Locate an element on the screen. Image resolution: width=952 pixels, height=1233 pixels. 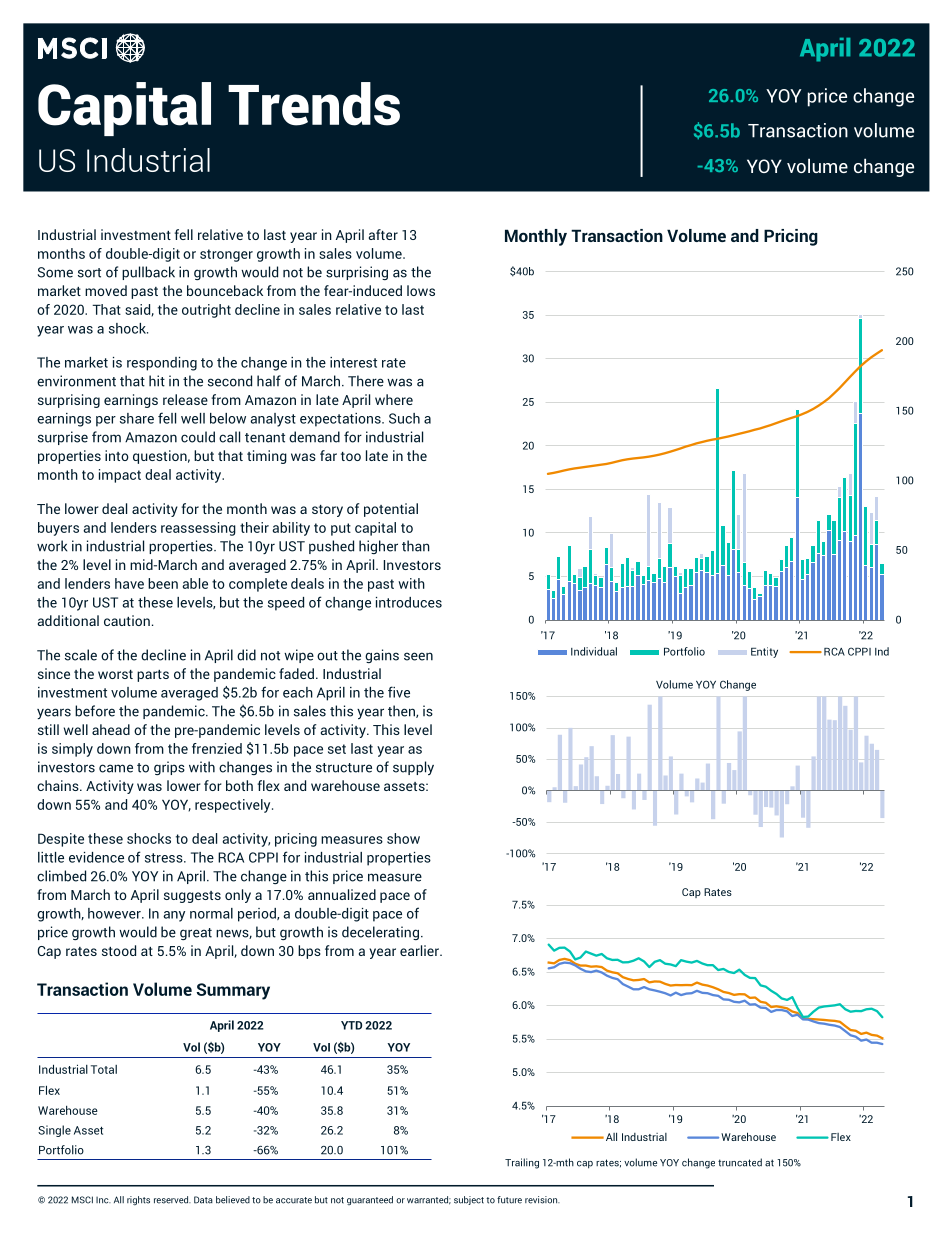
rights is located at coordinates (138, 1201).
